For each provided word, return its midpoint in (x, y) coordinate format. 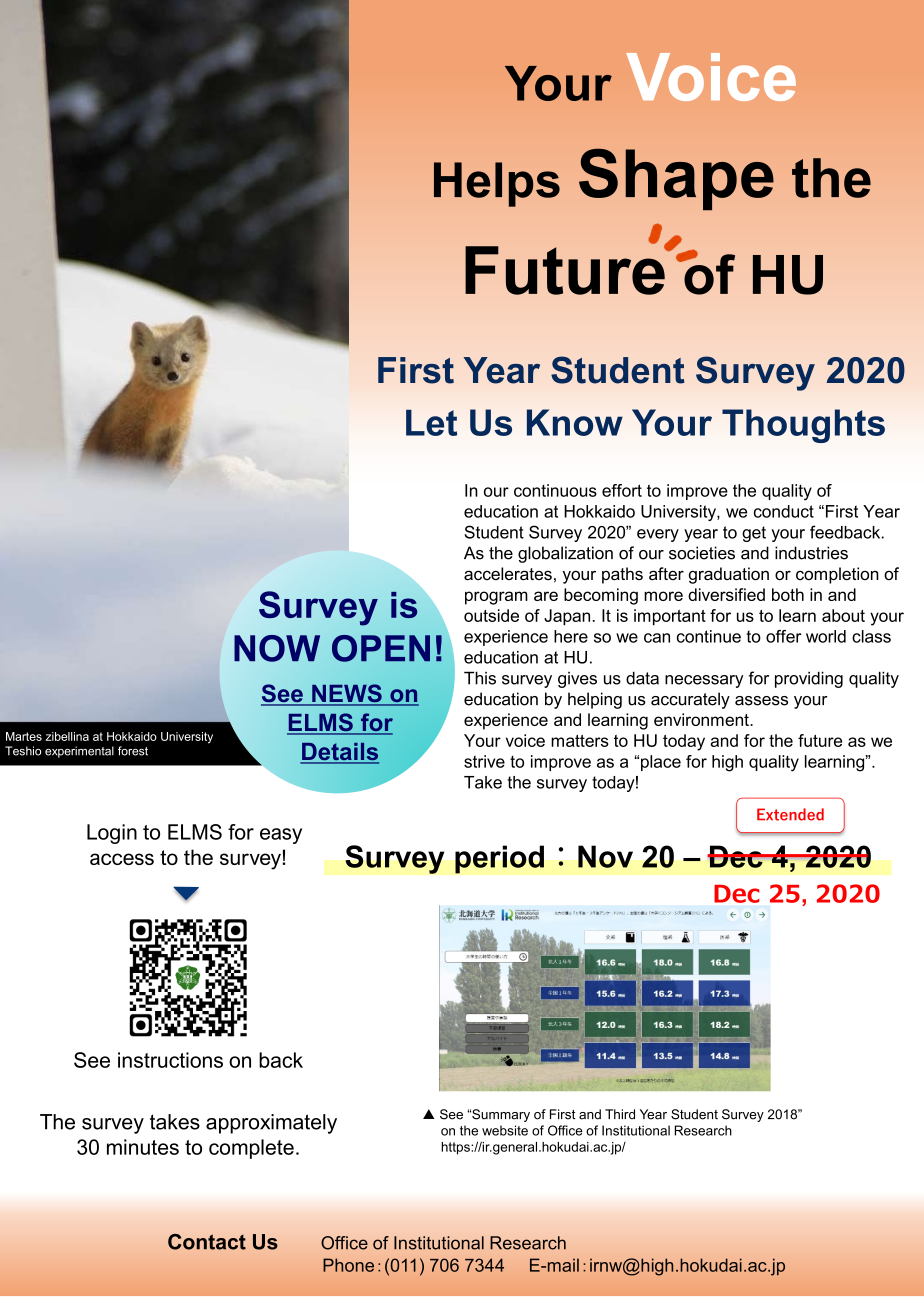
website (505, 1130)
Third (620, 1114)
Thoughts (803, 426)
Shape (676, 179)
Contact (207, 1242)
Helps (497, 184)
